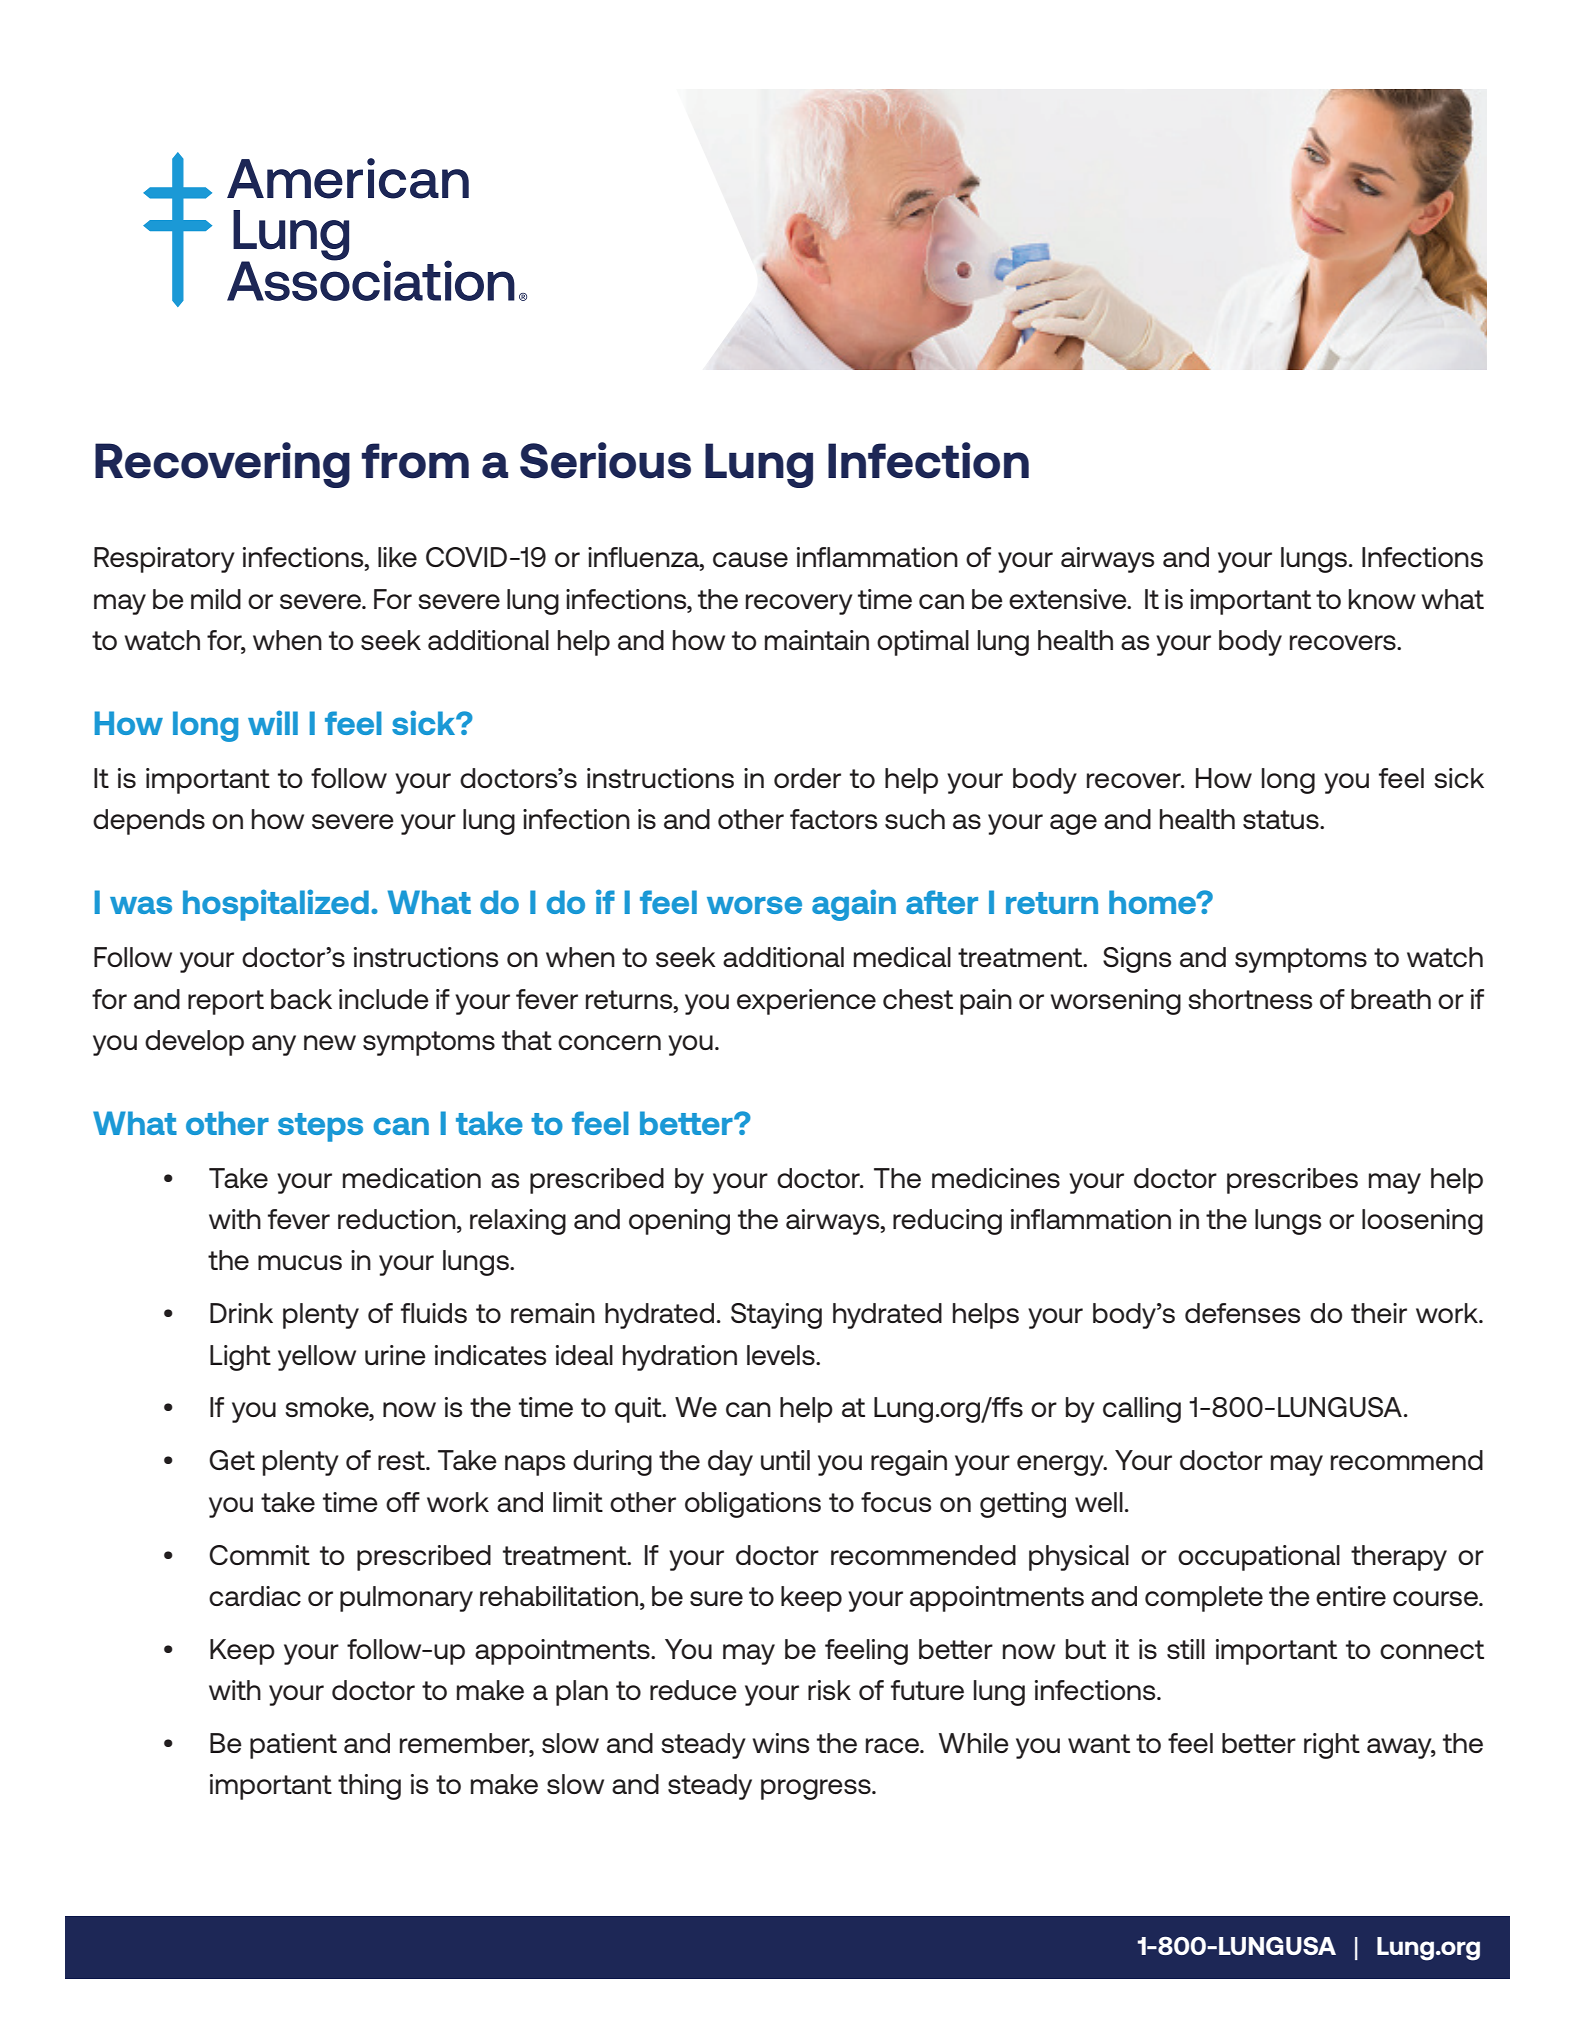 This page has height=2043, width=1579. What do you see at coordinates (276, 905) in the page?
I see `hospitalized` at bounding box center [276, 905].
